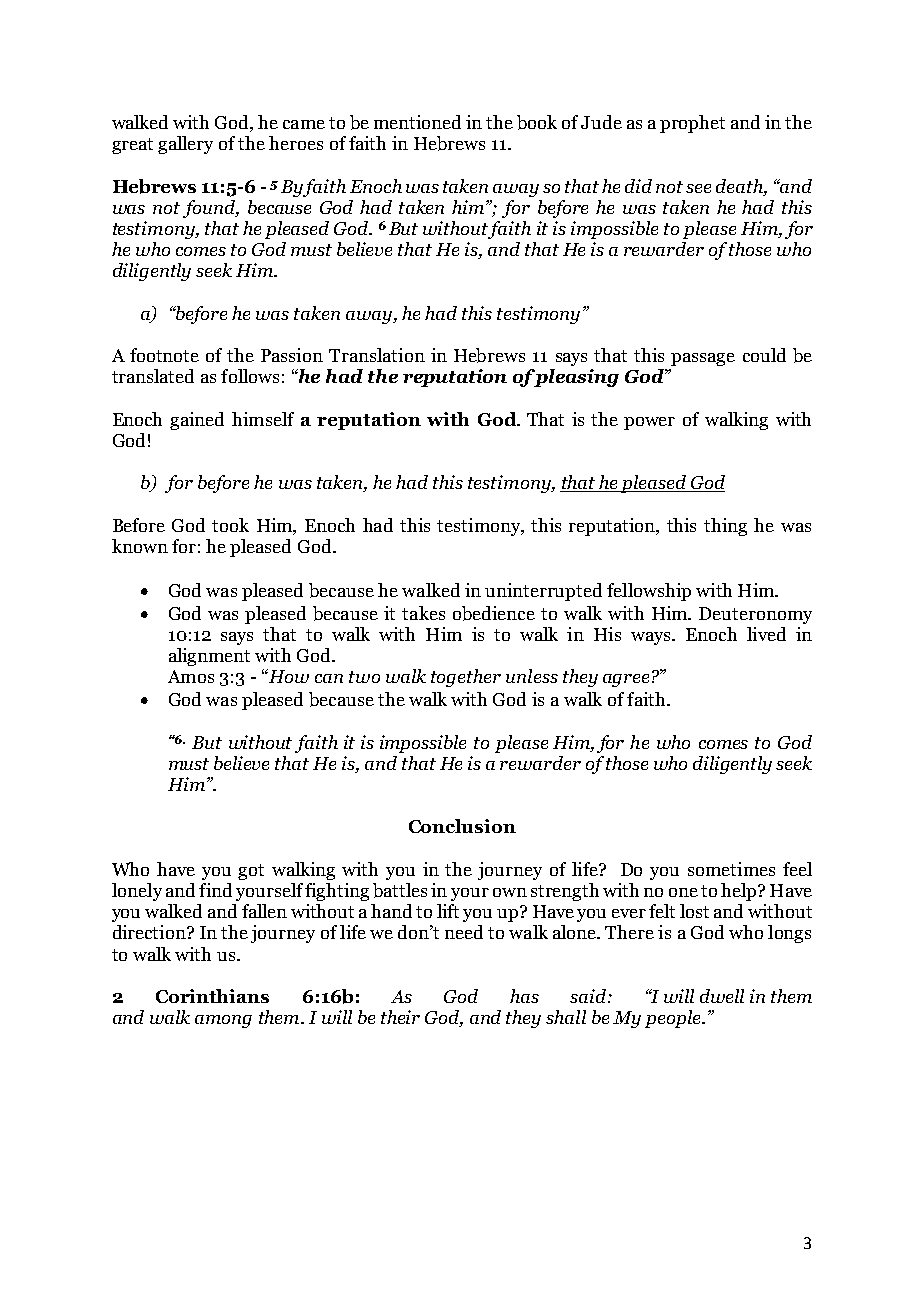 This screenshot has width=924, height=1309. What do you see at coordinates (185, 145) in the screenshot?
I see `gallery` at bounding box center [185, 145].
